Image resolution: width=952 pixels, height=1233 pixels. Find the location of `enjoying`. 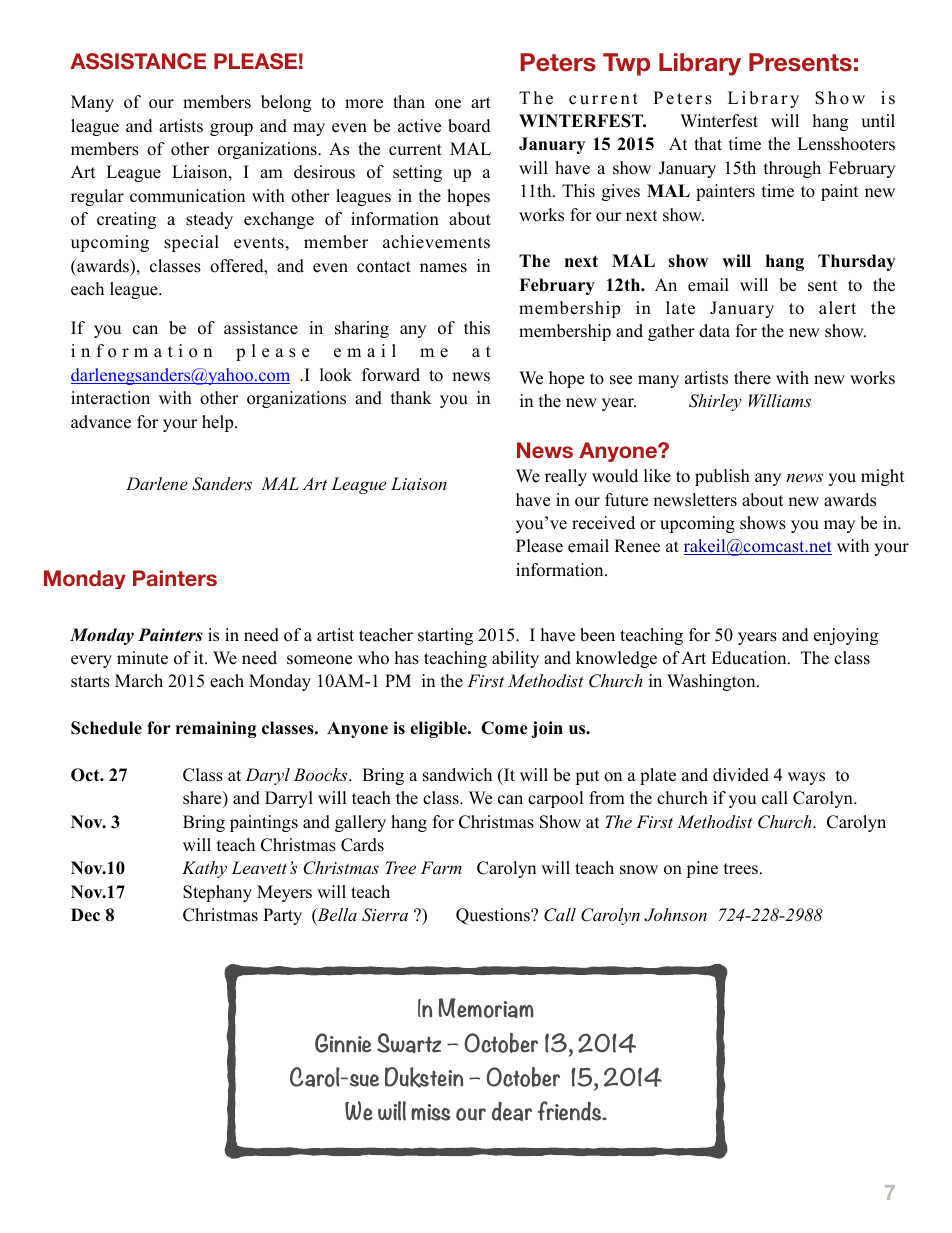

enjoying is located at coordinates (846, 636).
